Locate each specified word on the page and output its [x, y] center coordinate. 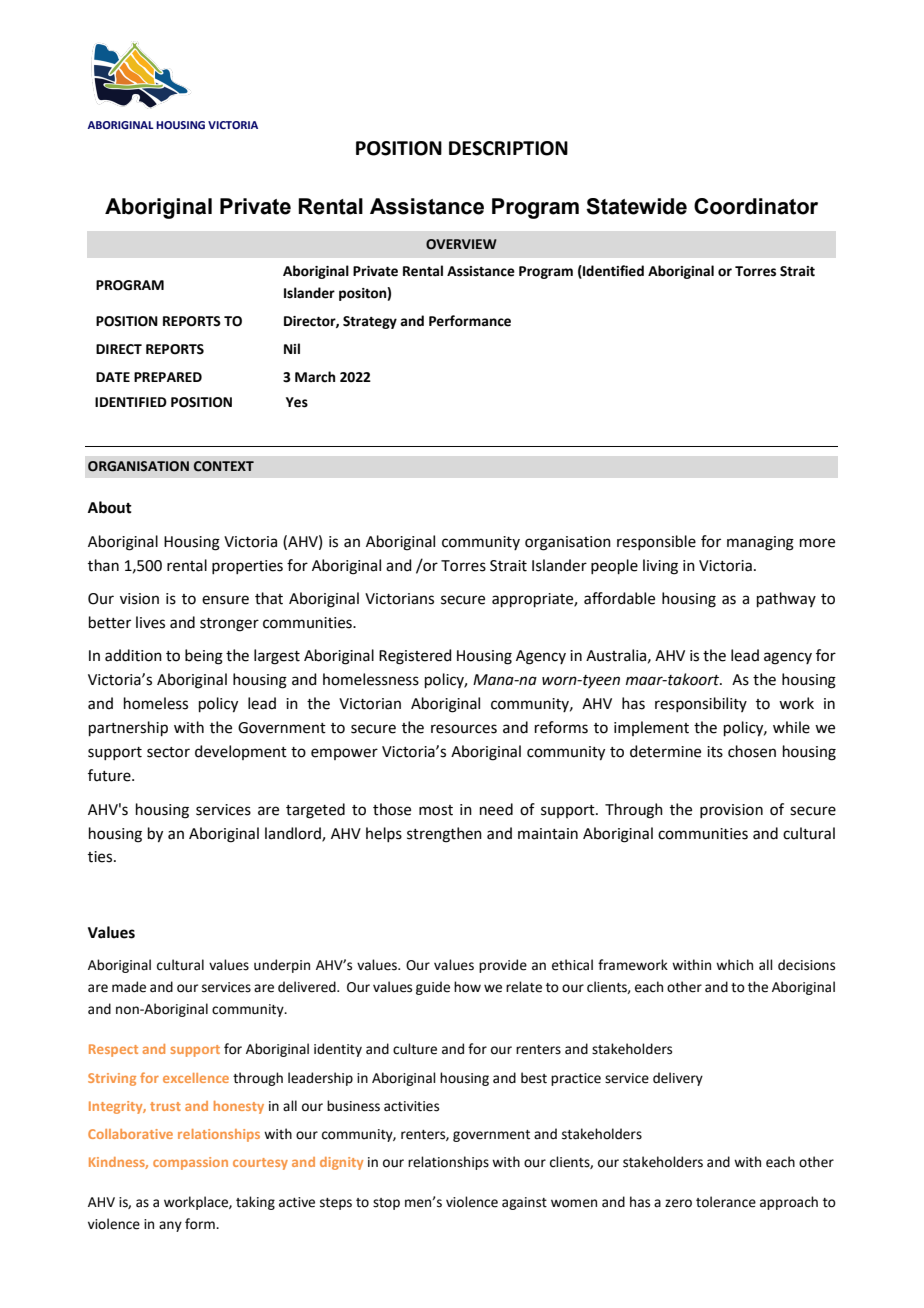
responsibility [701, 704]
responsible [656, 542]
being [204, 657]
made [129, 987]
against [524, 1203]
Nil [292, 348]
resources [464, 729]
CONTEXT [224, 466]
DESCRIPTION [508, 148]
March [315, 377]
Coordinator [756, 206]
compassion [190, 1163]
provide [503, 966]
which [734, 965]
